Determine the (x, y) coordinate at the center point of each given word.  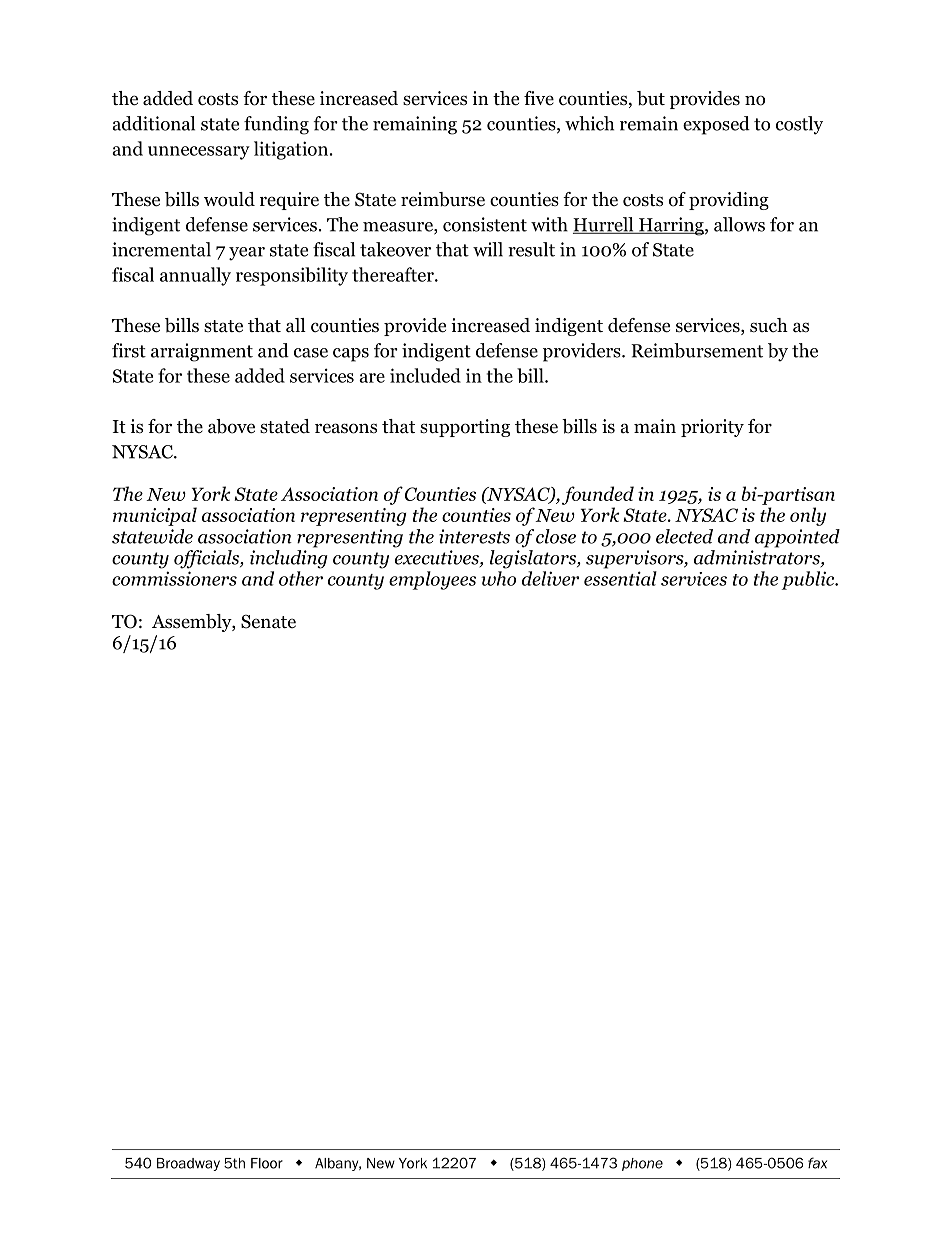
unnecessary (199, 153)
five (539, 98)
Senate (268, 621)
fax (817, 1163)
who (498, 578)
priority (712, 428)
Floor (267, 1163)
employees (432, 580)
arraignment (202, 352)
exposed (716, 125)
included (425, 375)
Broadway (188, 1164)
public (809, 580)
